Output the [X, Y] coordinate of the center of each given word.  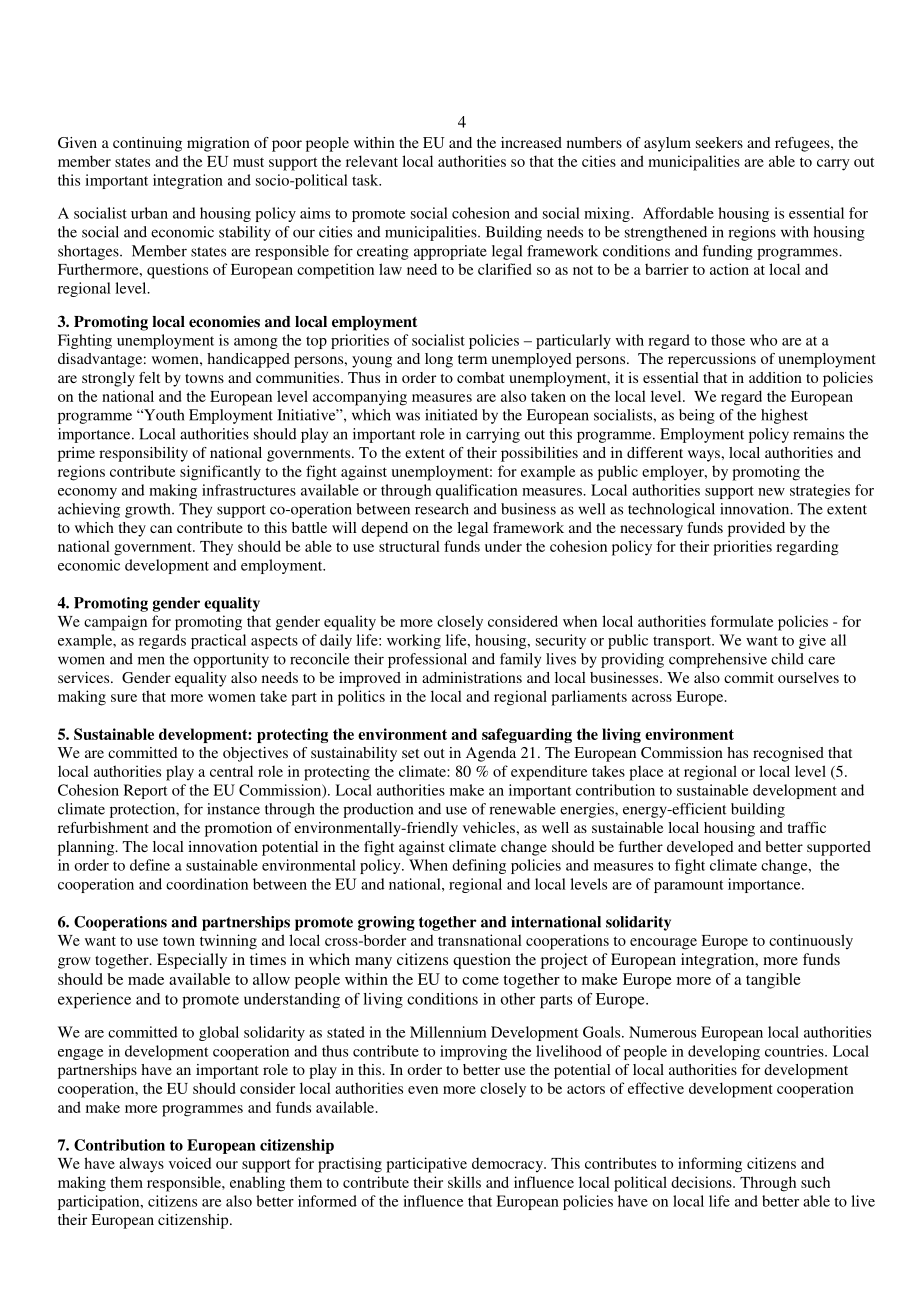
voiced [190, 1163]
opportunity [231, 660]
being [697, 416]
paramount [689, 886]
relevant [372, 161]
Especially [192, 961]
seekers [719, 142]
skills [464, 1182]
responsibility [143, 454]
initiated [451, 415]
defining [479, 866]
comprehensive [718, 660]
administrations [472, 677]
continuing [147, 144]
